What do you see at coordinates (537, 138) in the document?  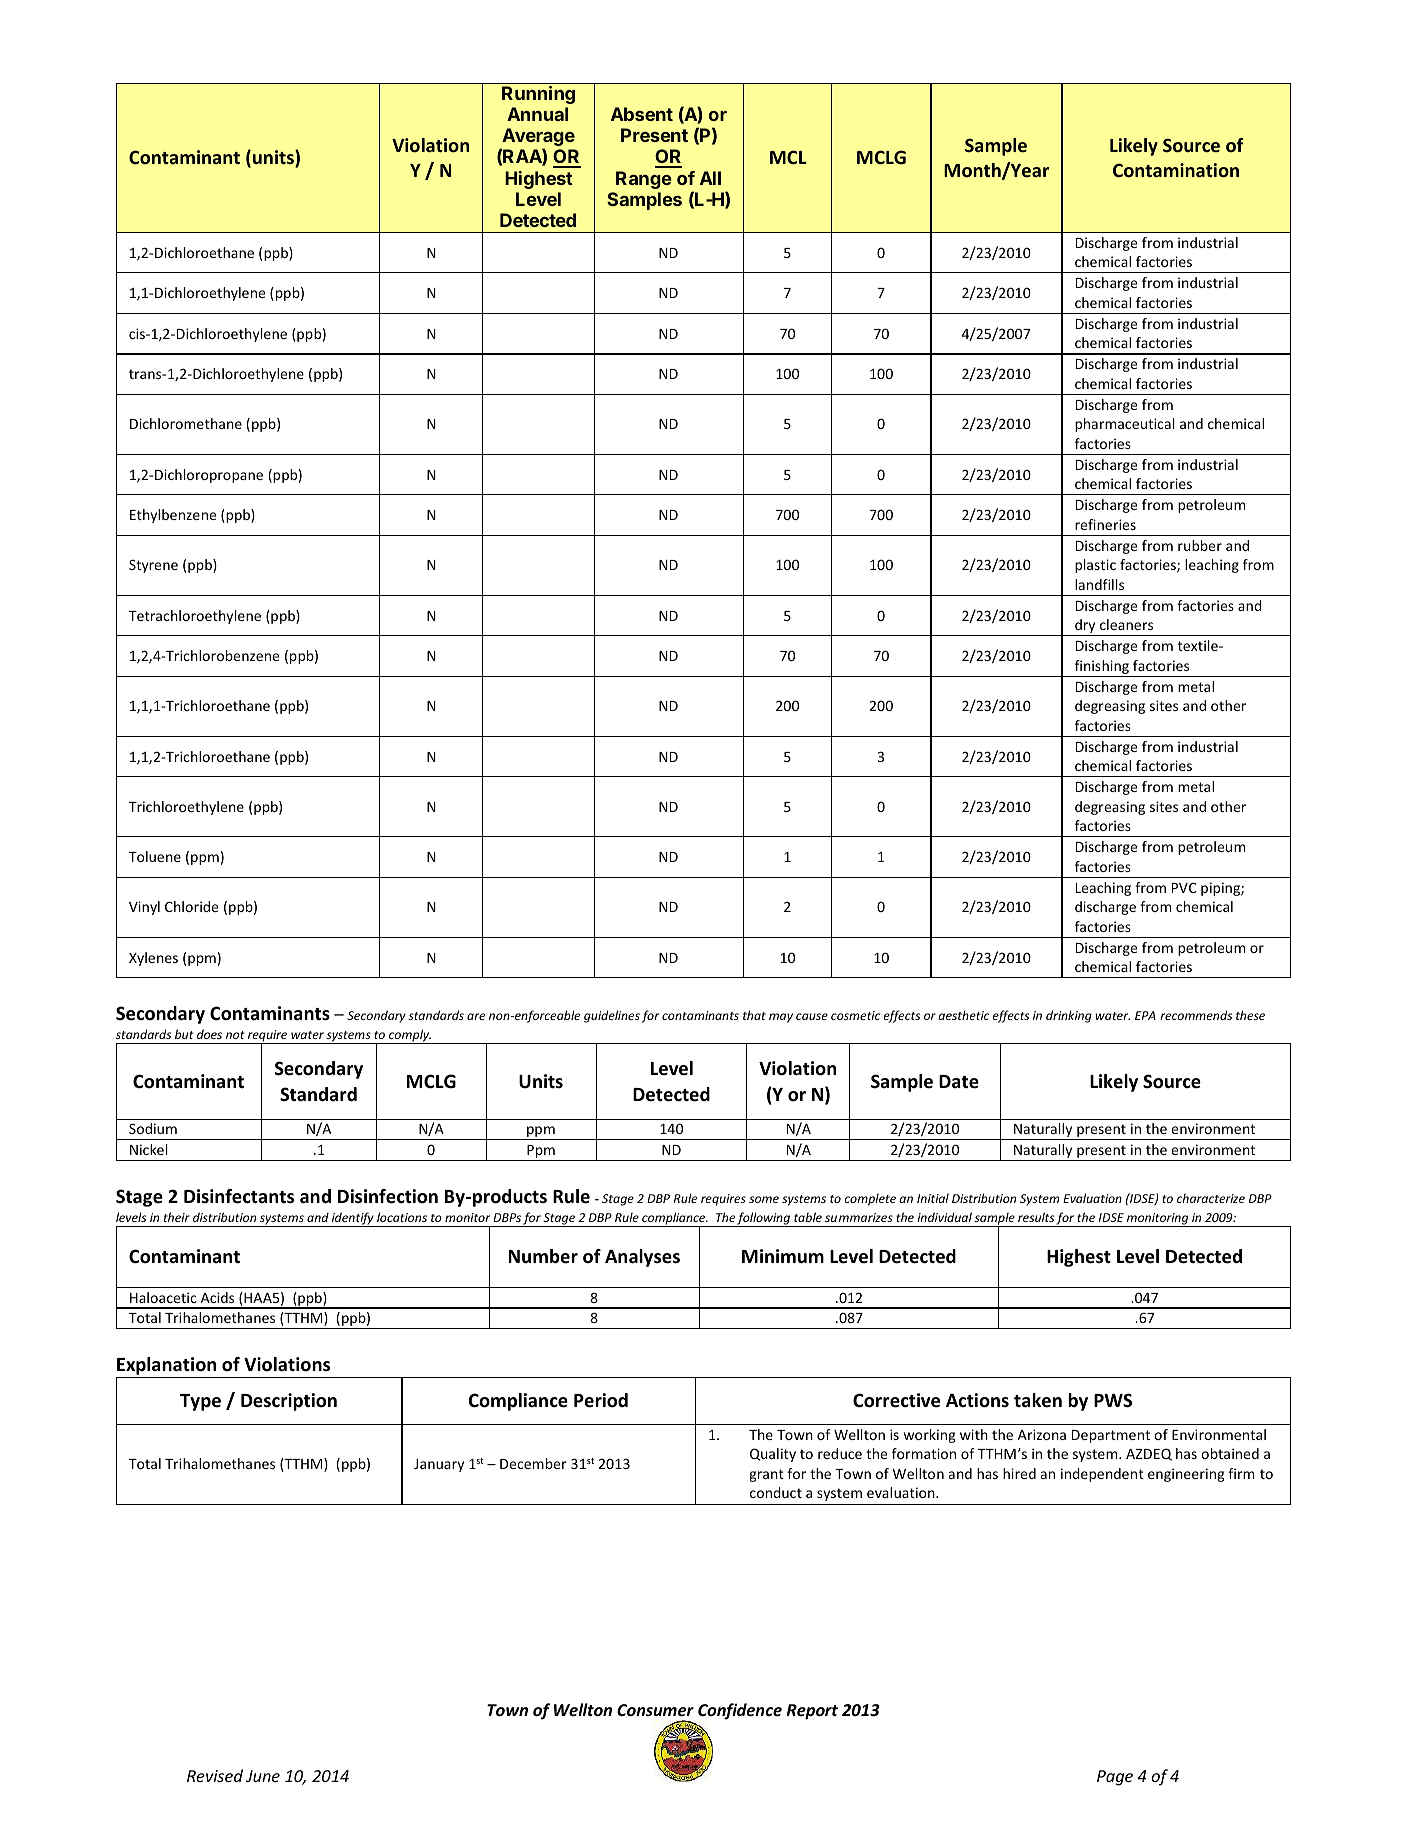 I see `Average` at bounding box center [537, 138].
